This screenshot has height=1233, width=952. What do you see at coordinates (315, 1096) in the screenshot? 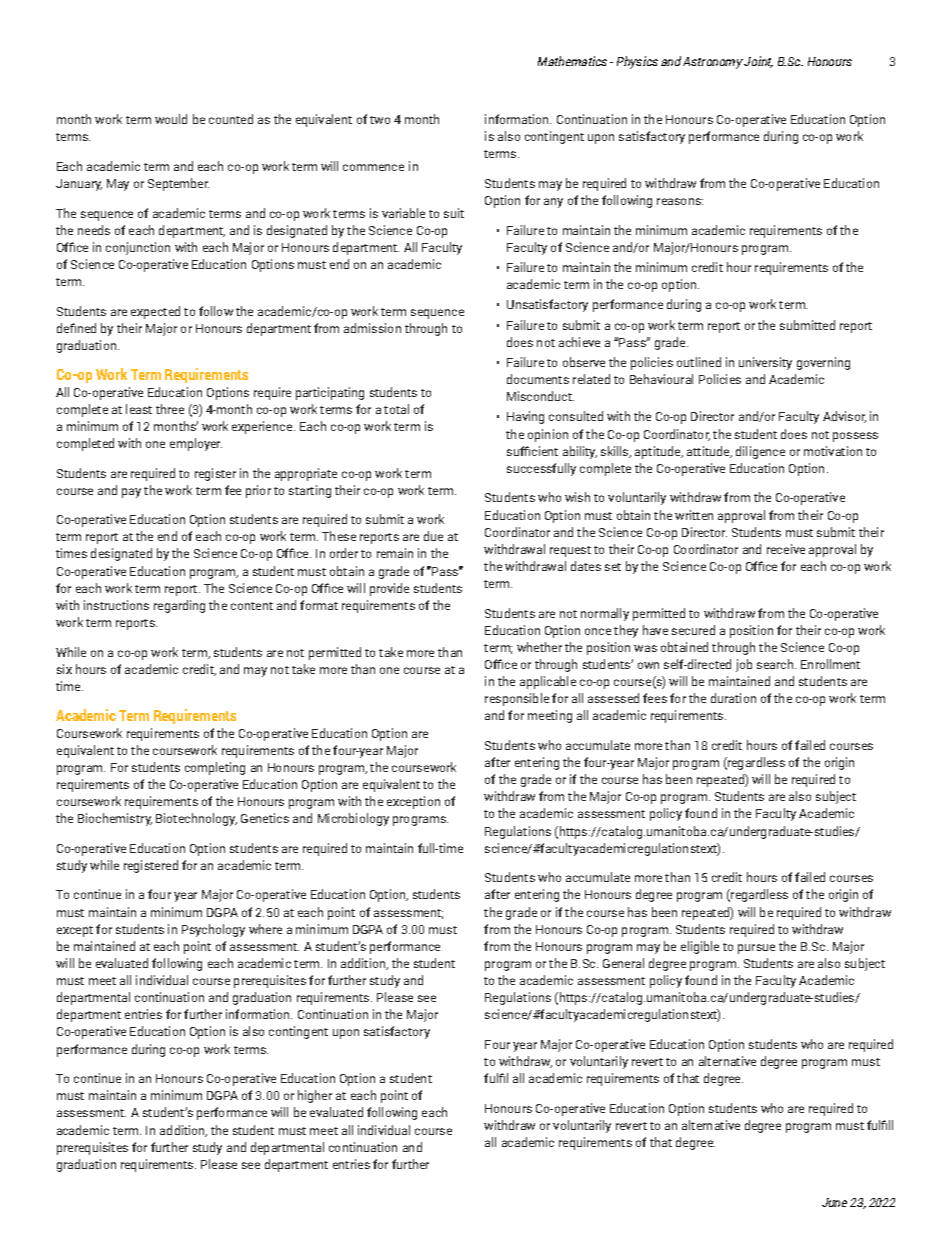
I see `higher` at bounding box center [315, 1096].
